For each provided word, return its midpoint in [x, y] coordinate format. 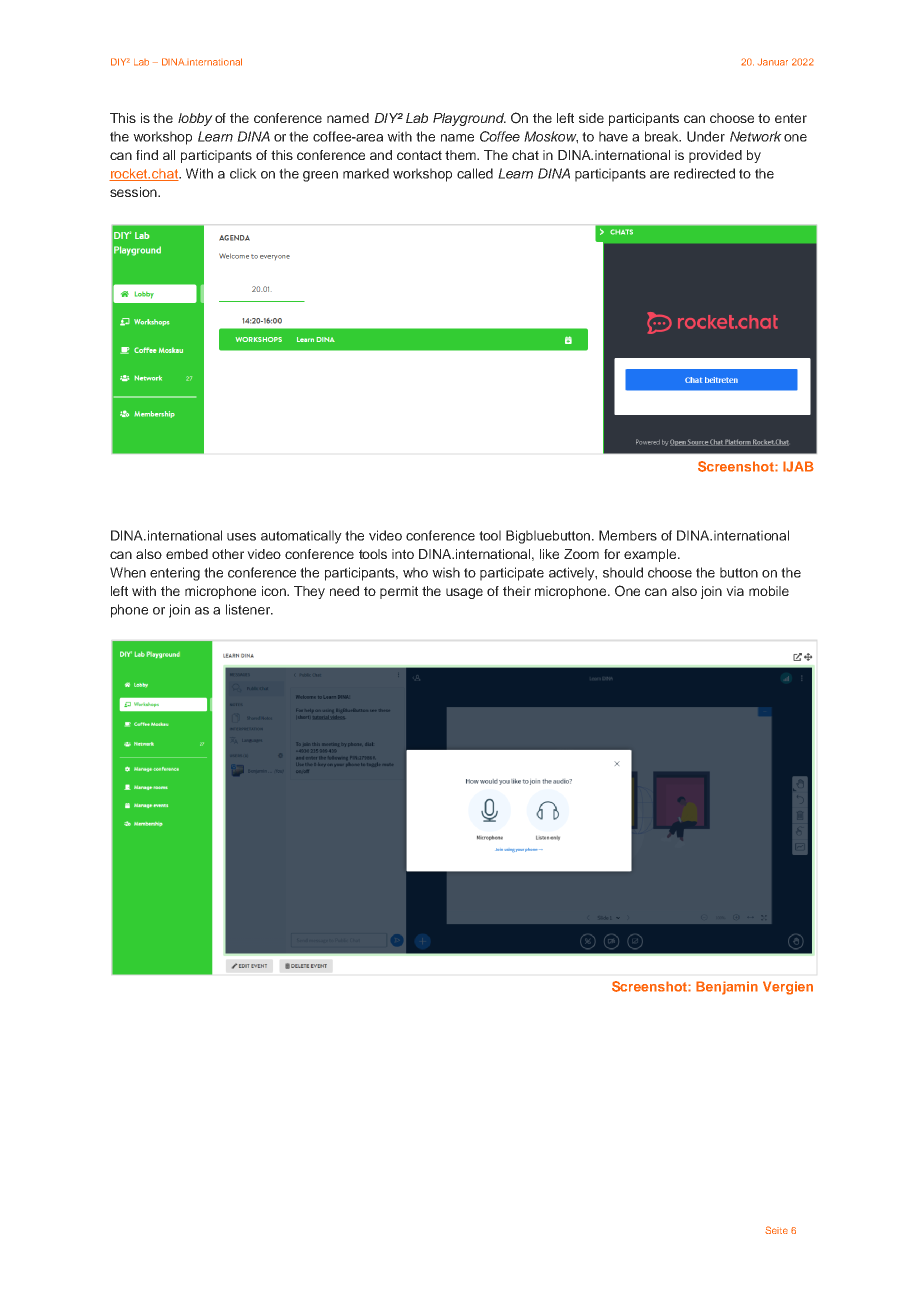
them [462, 155]
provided [715, 156]
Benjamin [727, 988]
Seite [776, 1230]
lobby [195, 119]
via [735, 591]
